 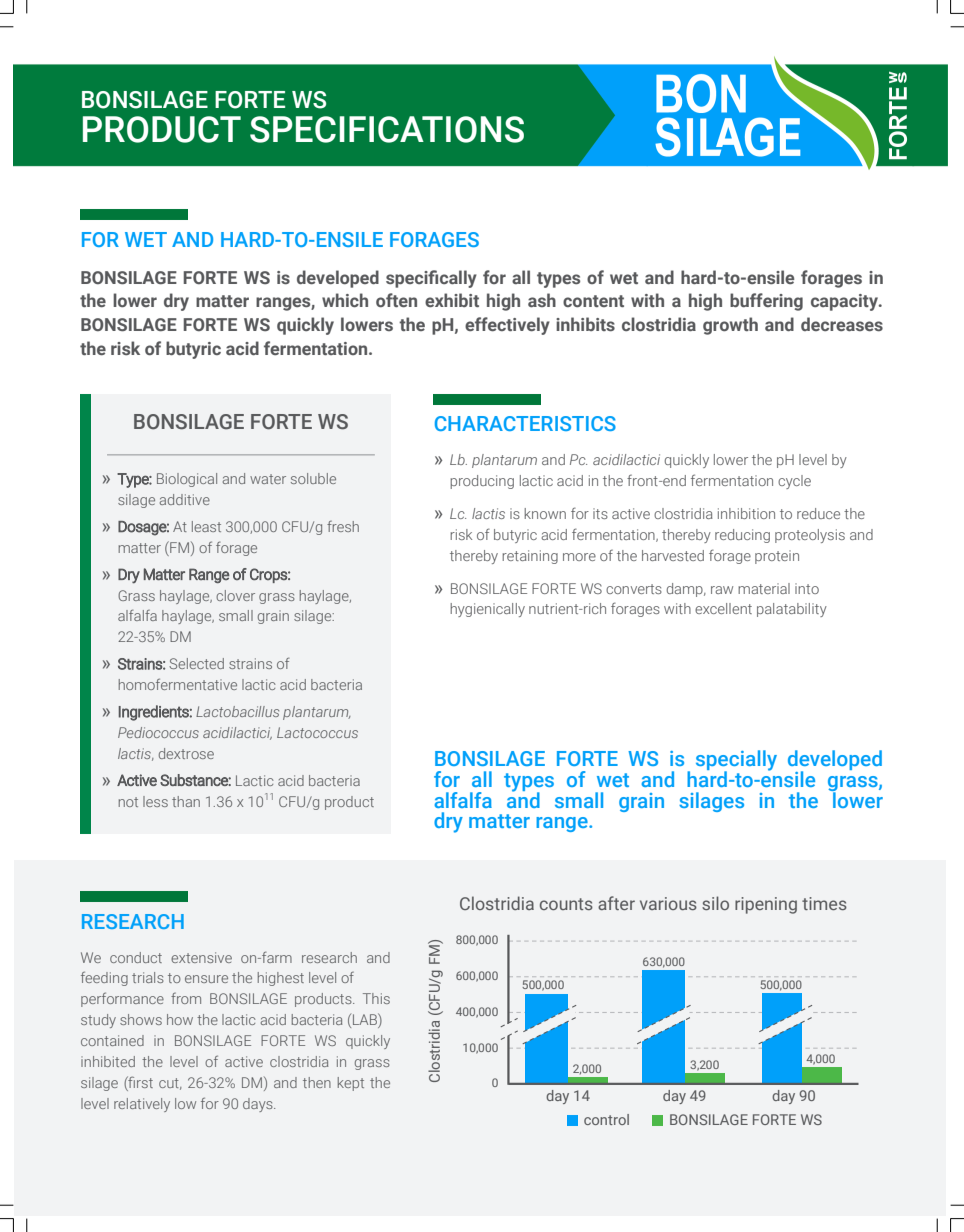 What do you see at coordinates (186, 801) in the screenshot?
I see `than` at bounding box center [186, 801].
